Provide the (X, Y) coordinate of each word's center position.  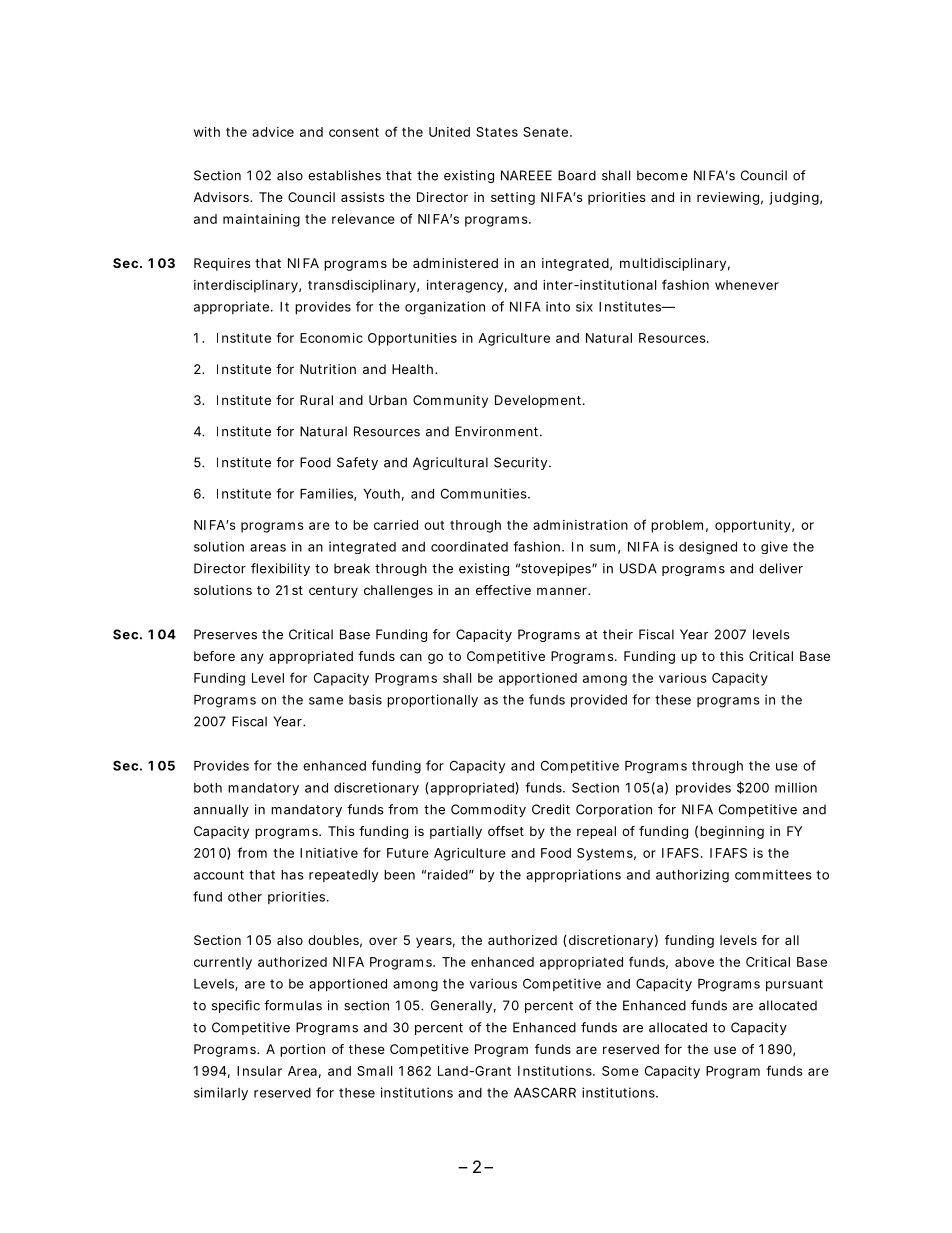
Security (520, 463)
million (796, 787)
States (497, 132)
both (208, 788)
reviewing (728, 198)
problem (677, 526)
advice (273, 132)
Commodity (488, 810)
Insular (259, 1071)
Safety (357, 463)
